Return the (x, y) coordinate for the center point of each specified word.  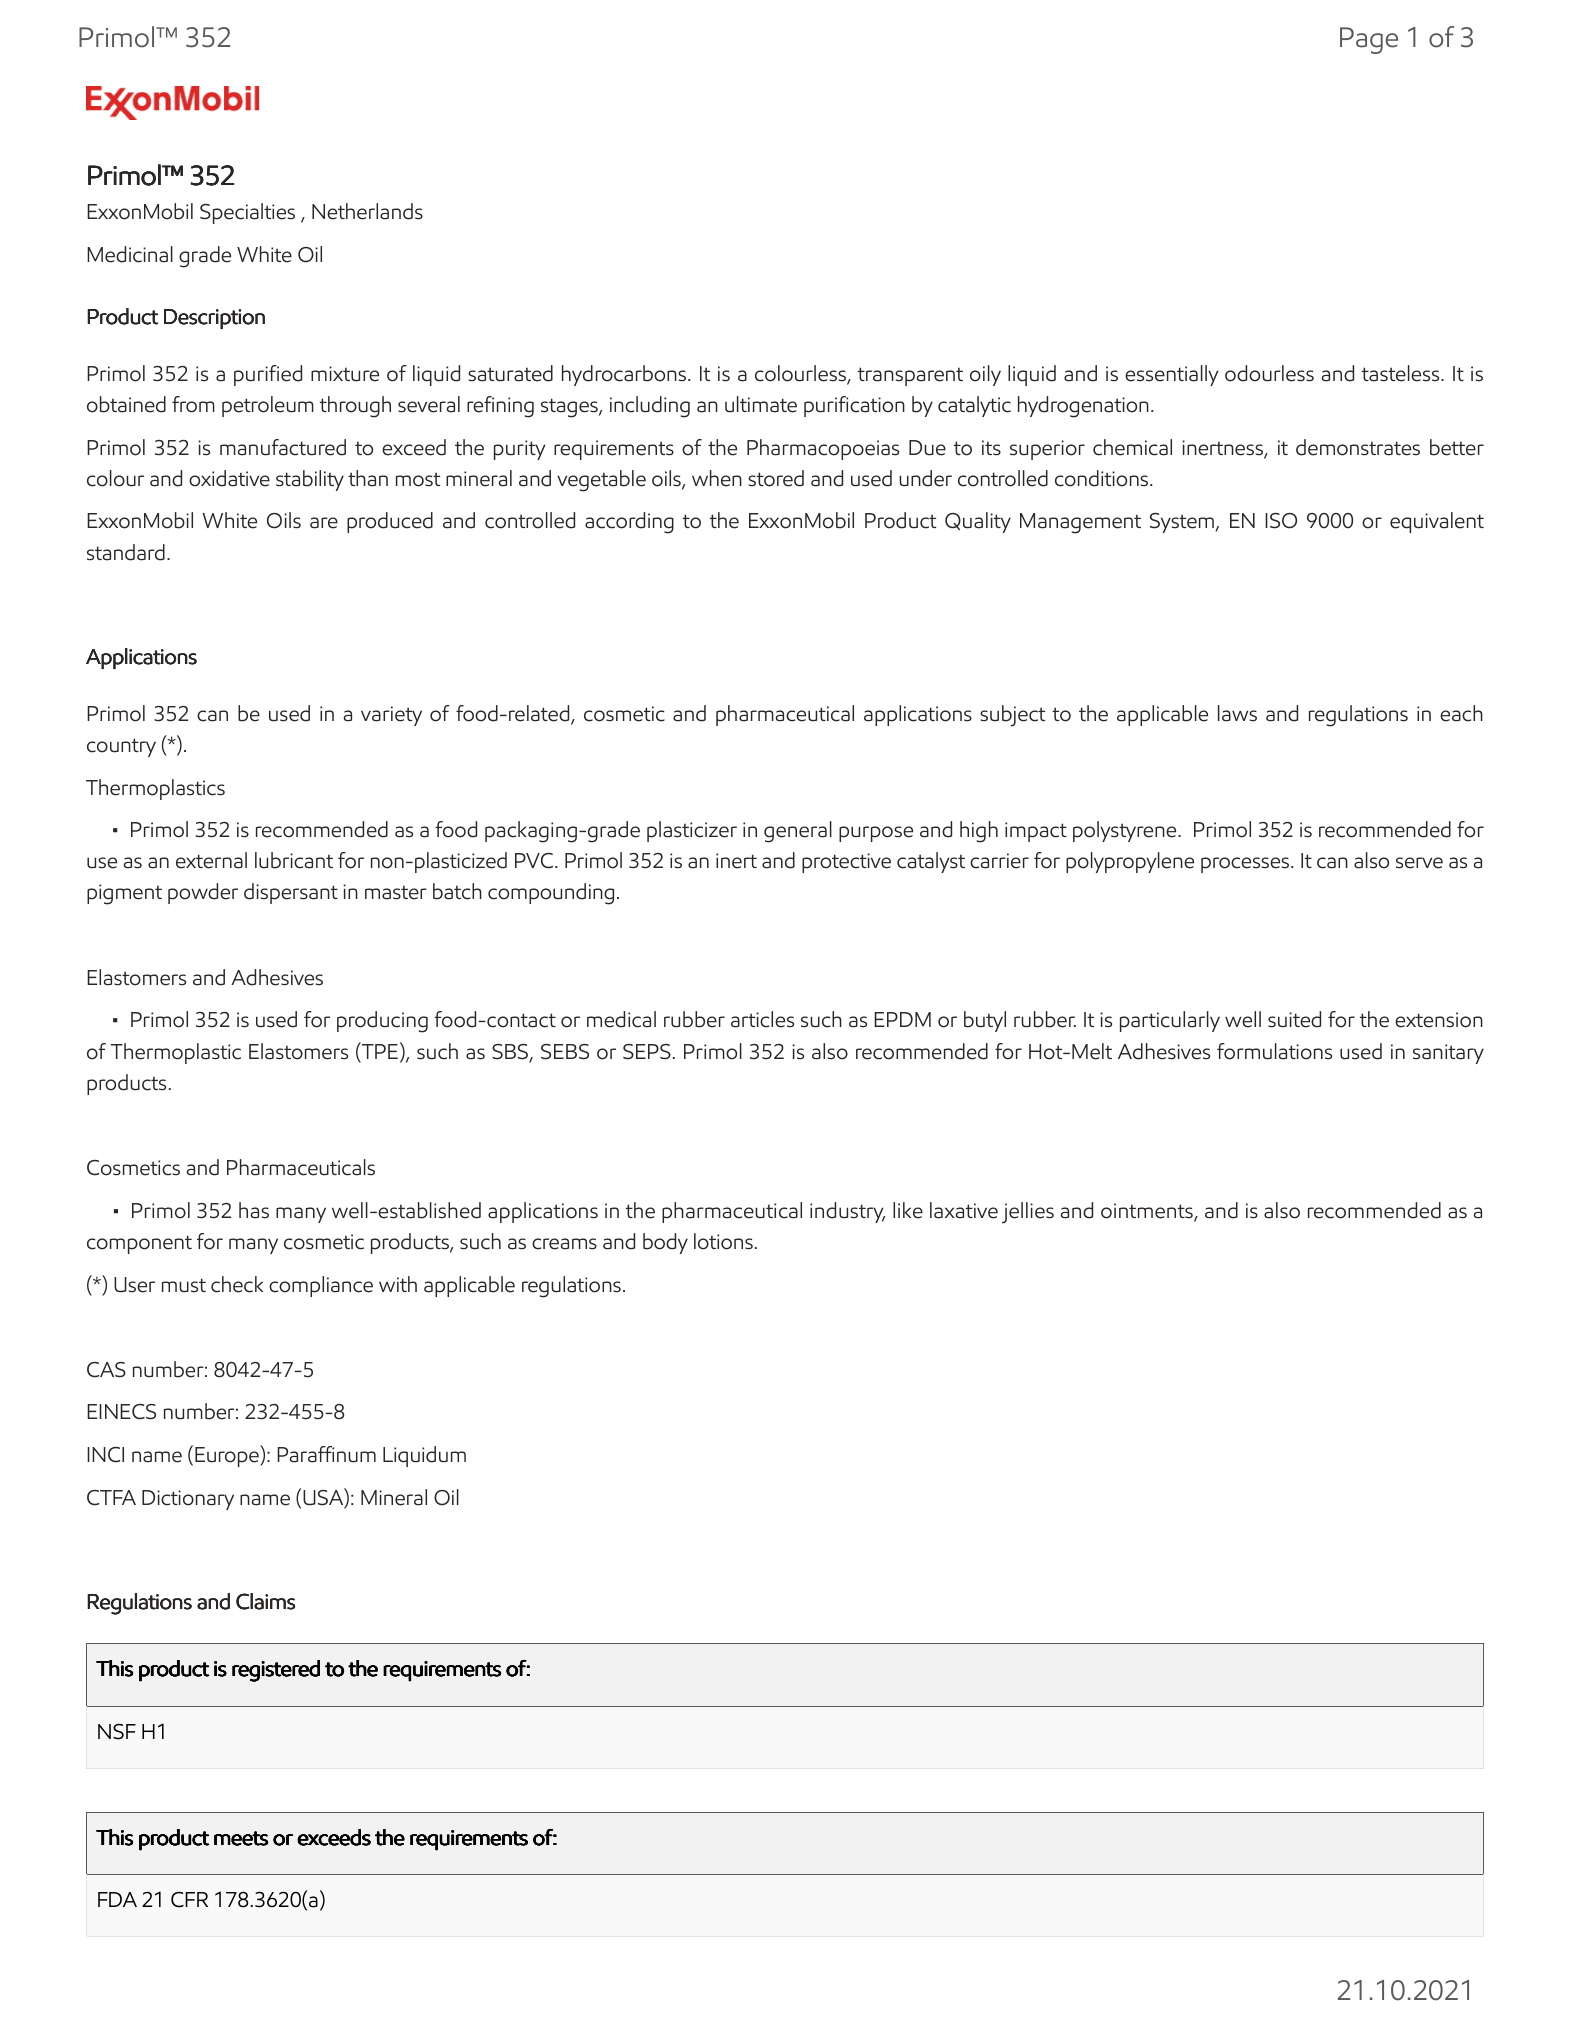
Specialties (247, 213)
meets (241, 1838)
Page (1369, 40)
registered (276, 1671)
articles (762, 1019)
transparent (910, 376)
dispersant (291, 893)
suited (1294, 1019)
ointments (1148, 1212)
